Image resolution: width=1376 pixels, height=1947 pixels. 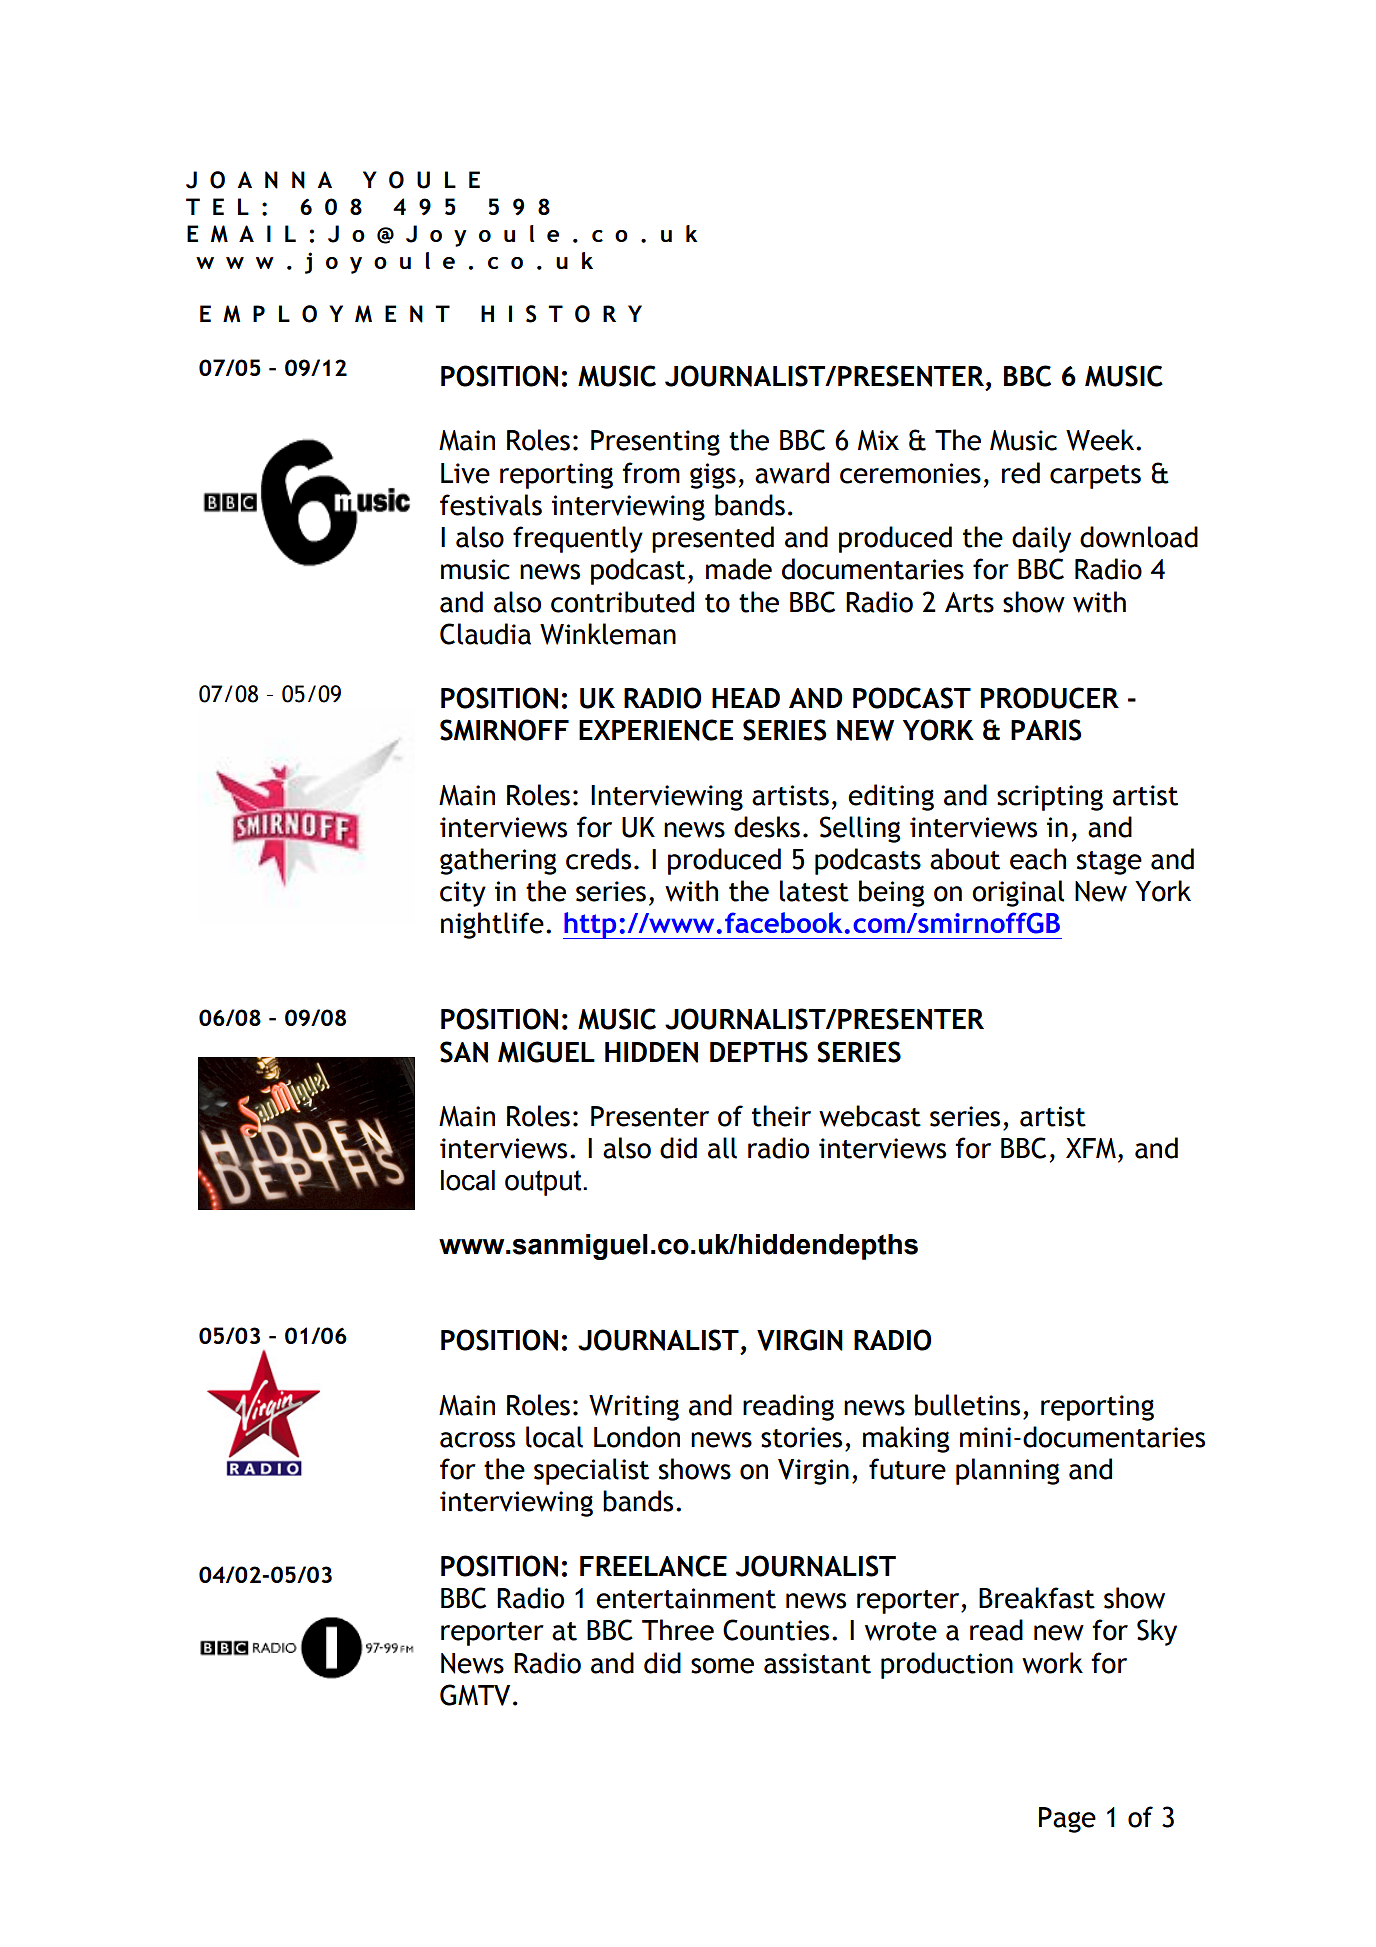 I want to click on EXPERIENCE, so click(x=656, y=730).
